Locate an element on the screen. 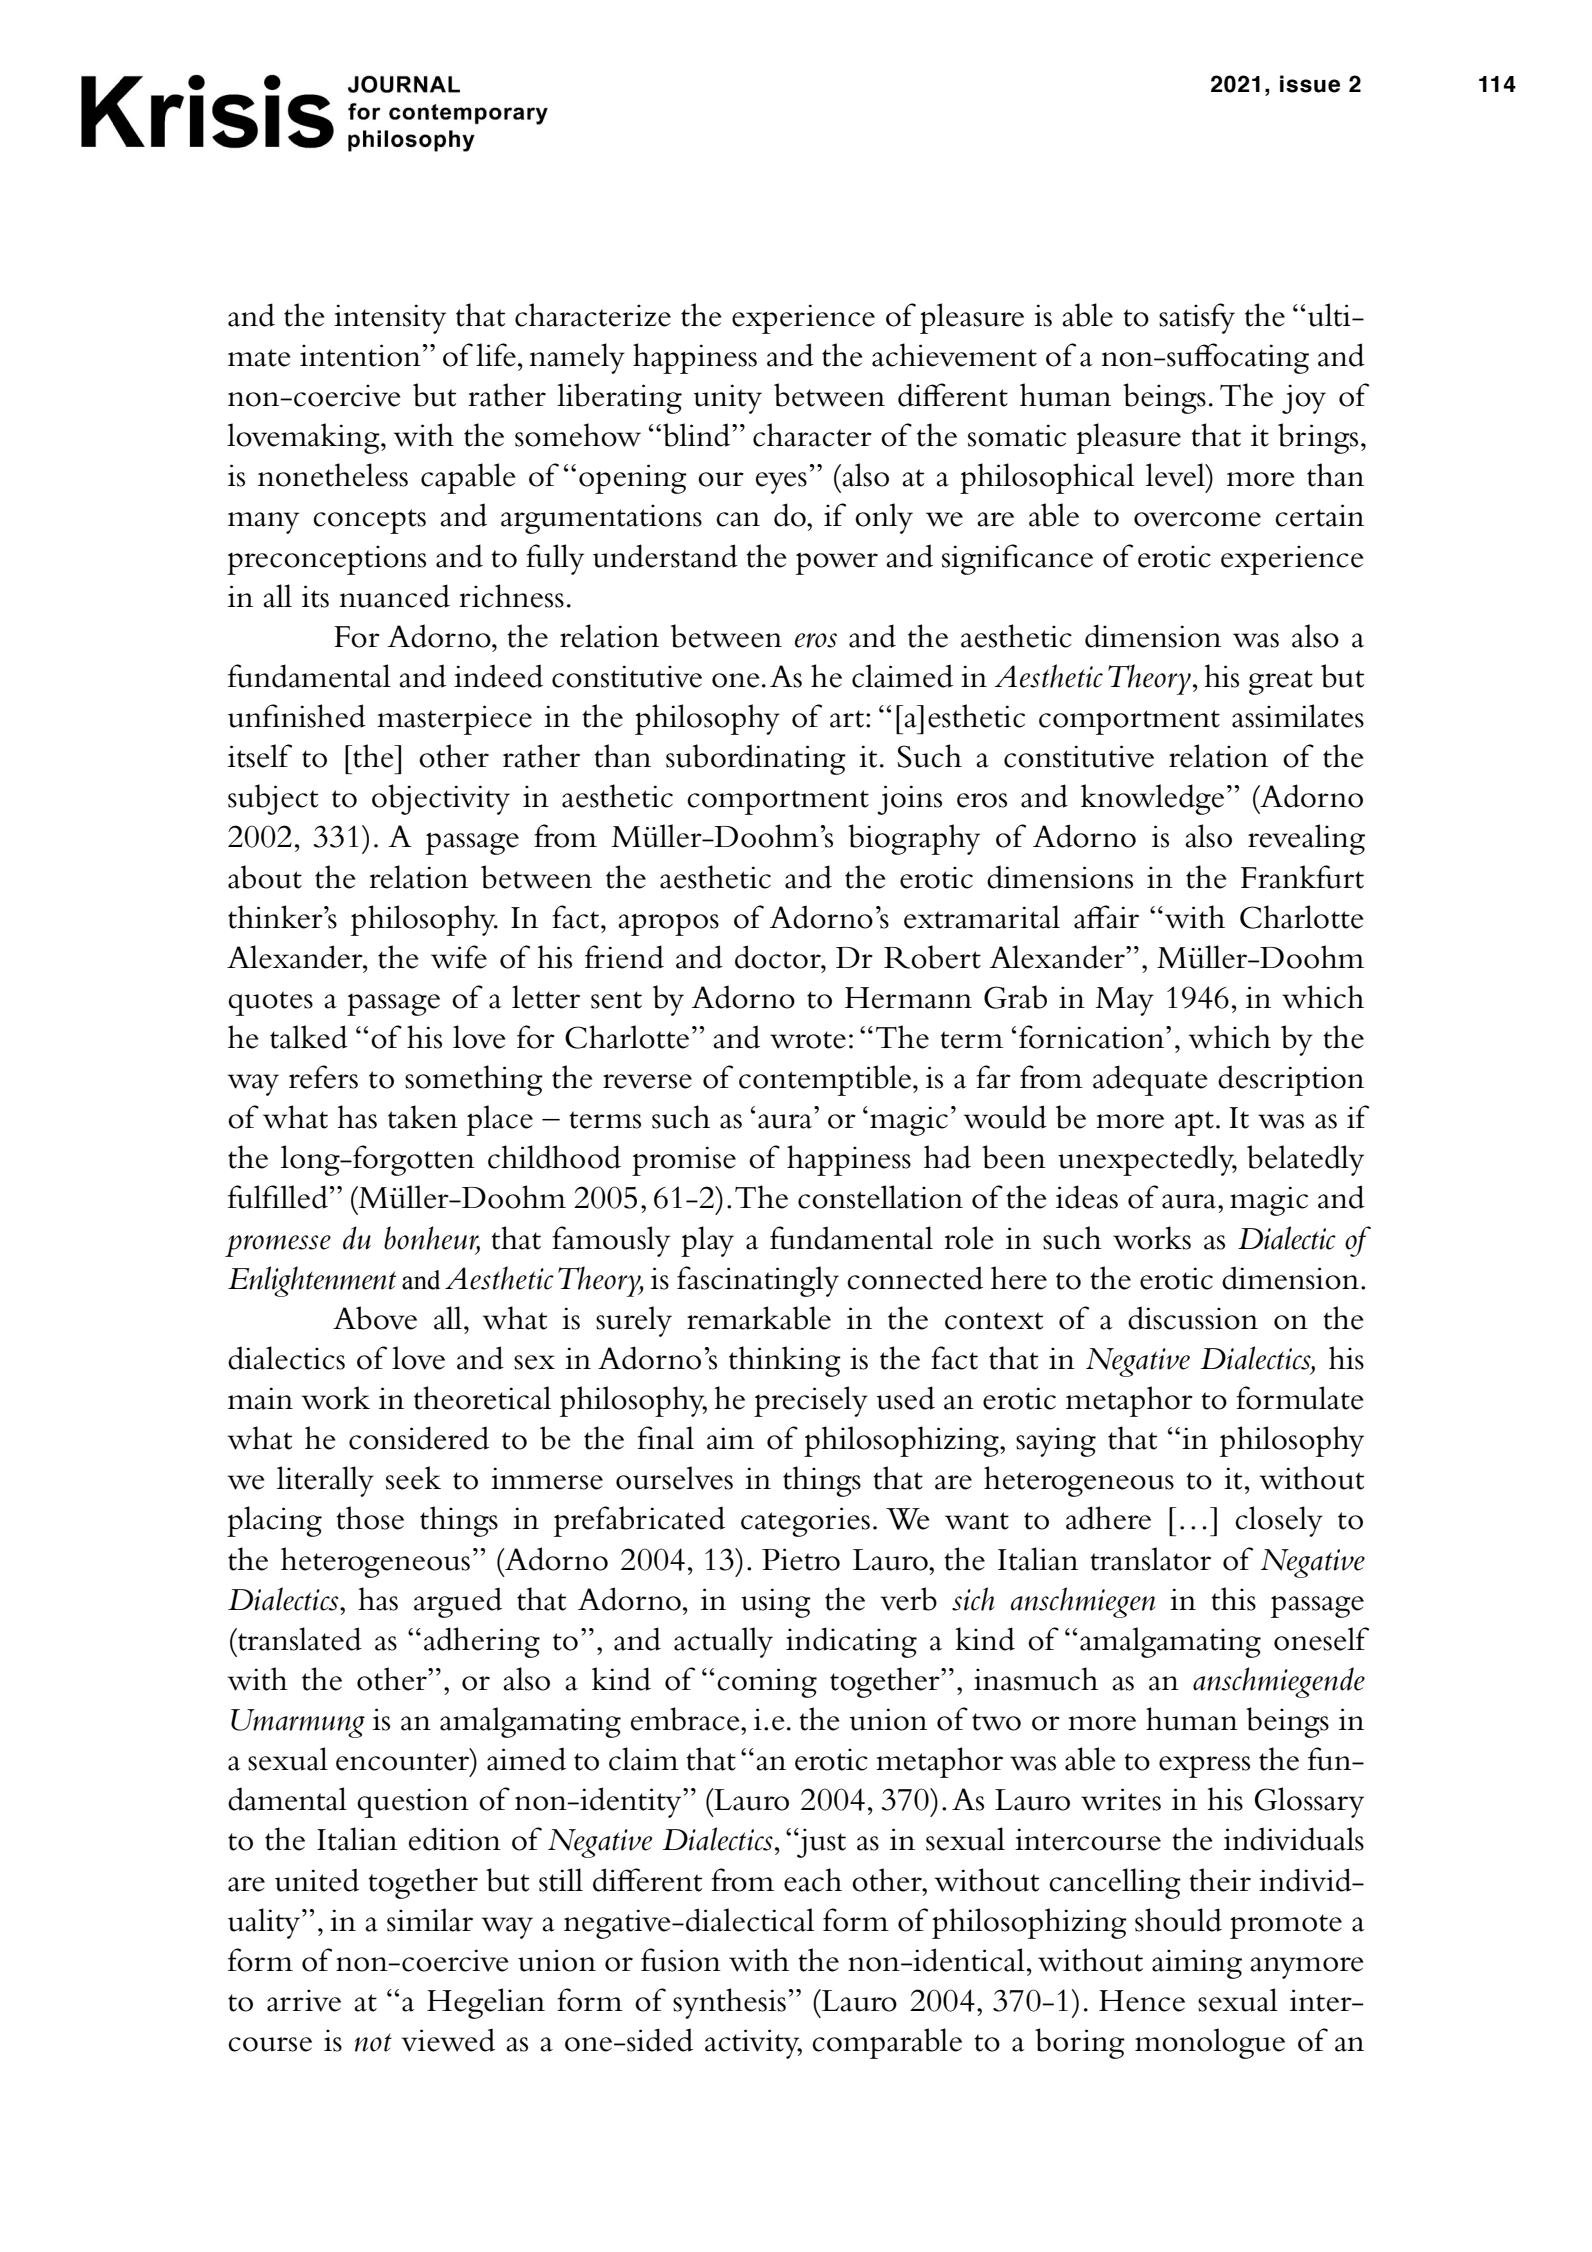 This screenshot has width=1592, height=2252. not is located at coordinates (373, 2042).
